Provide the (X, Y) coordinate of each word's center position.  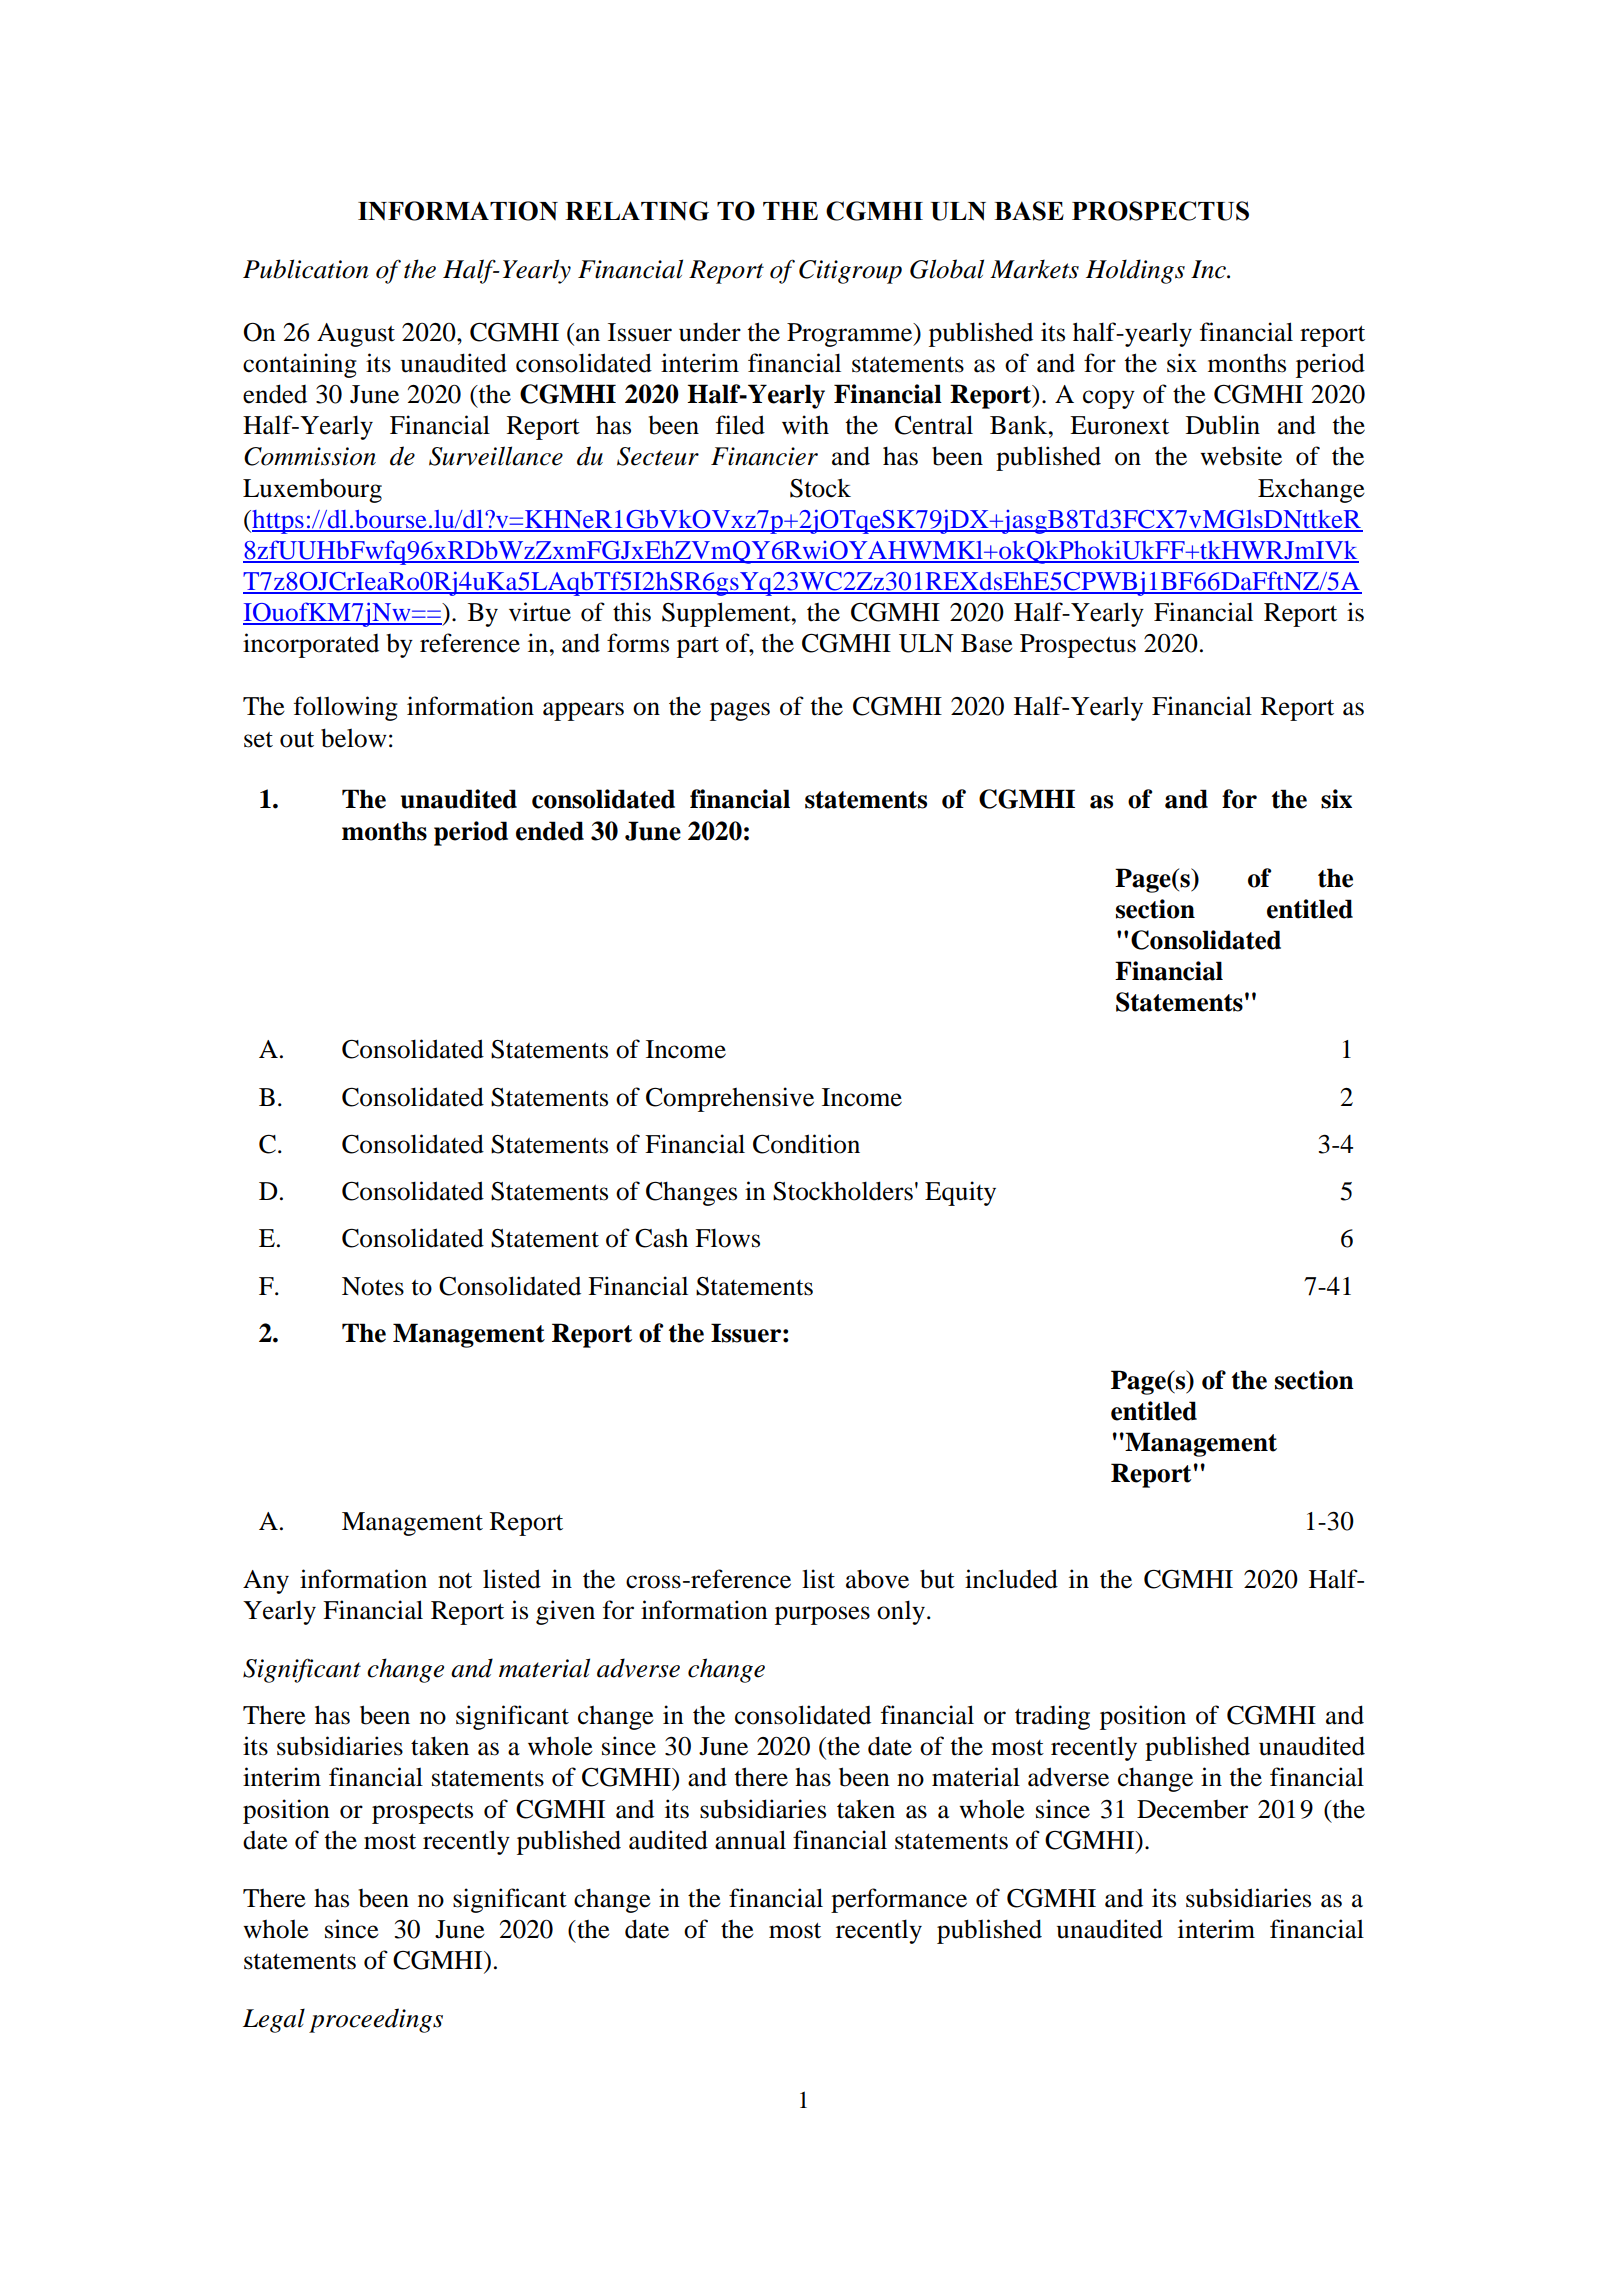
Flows (727, 1238)
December (1192, 1809)
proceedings (376, 2020)
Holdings (1135, 271)
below (354, 738)
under (710, 332)
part (698, 647)
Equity (960, 1193)
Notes (373, 1286)
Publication (306, 269)
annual (750, 1840)
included (1011, 1579)
